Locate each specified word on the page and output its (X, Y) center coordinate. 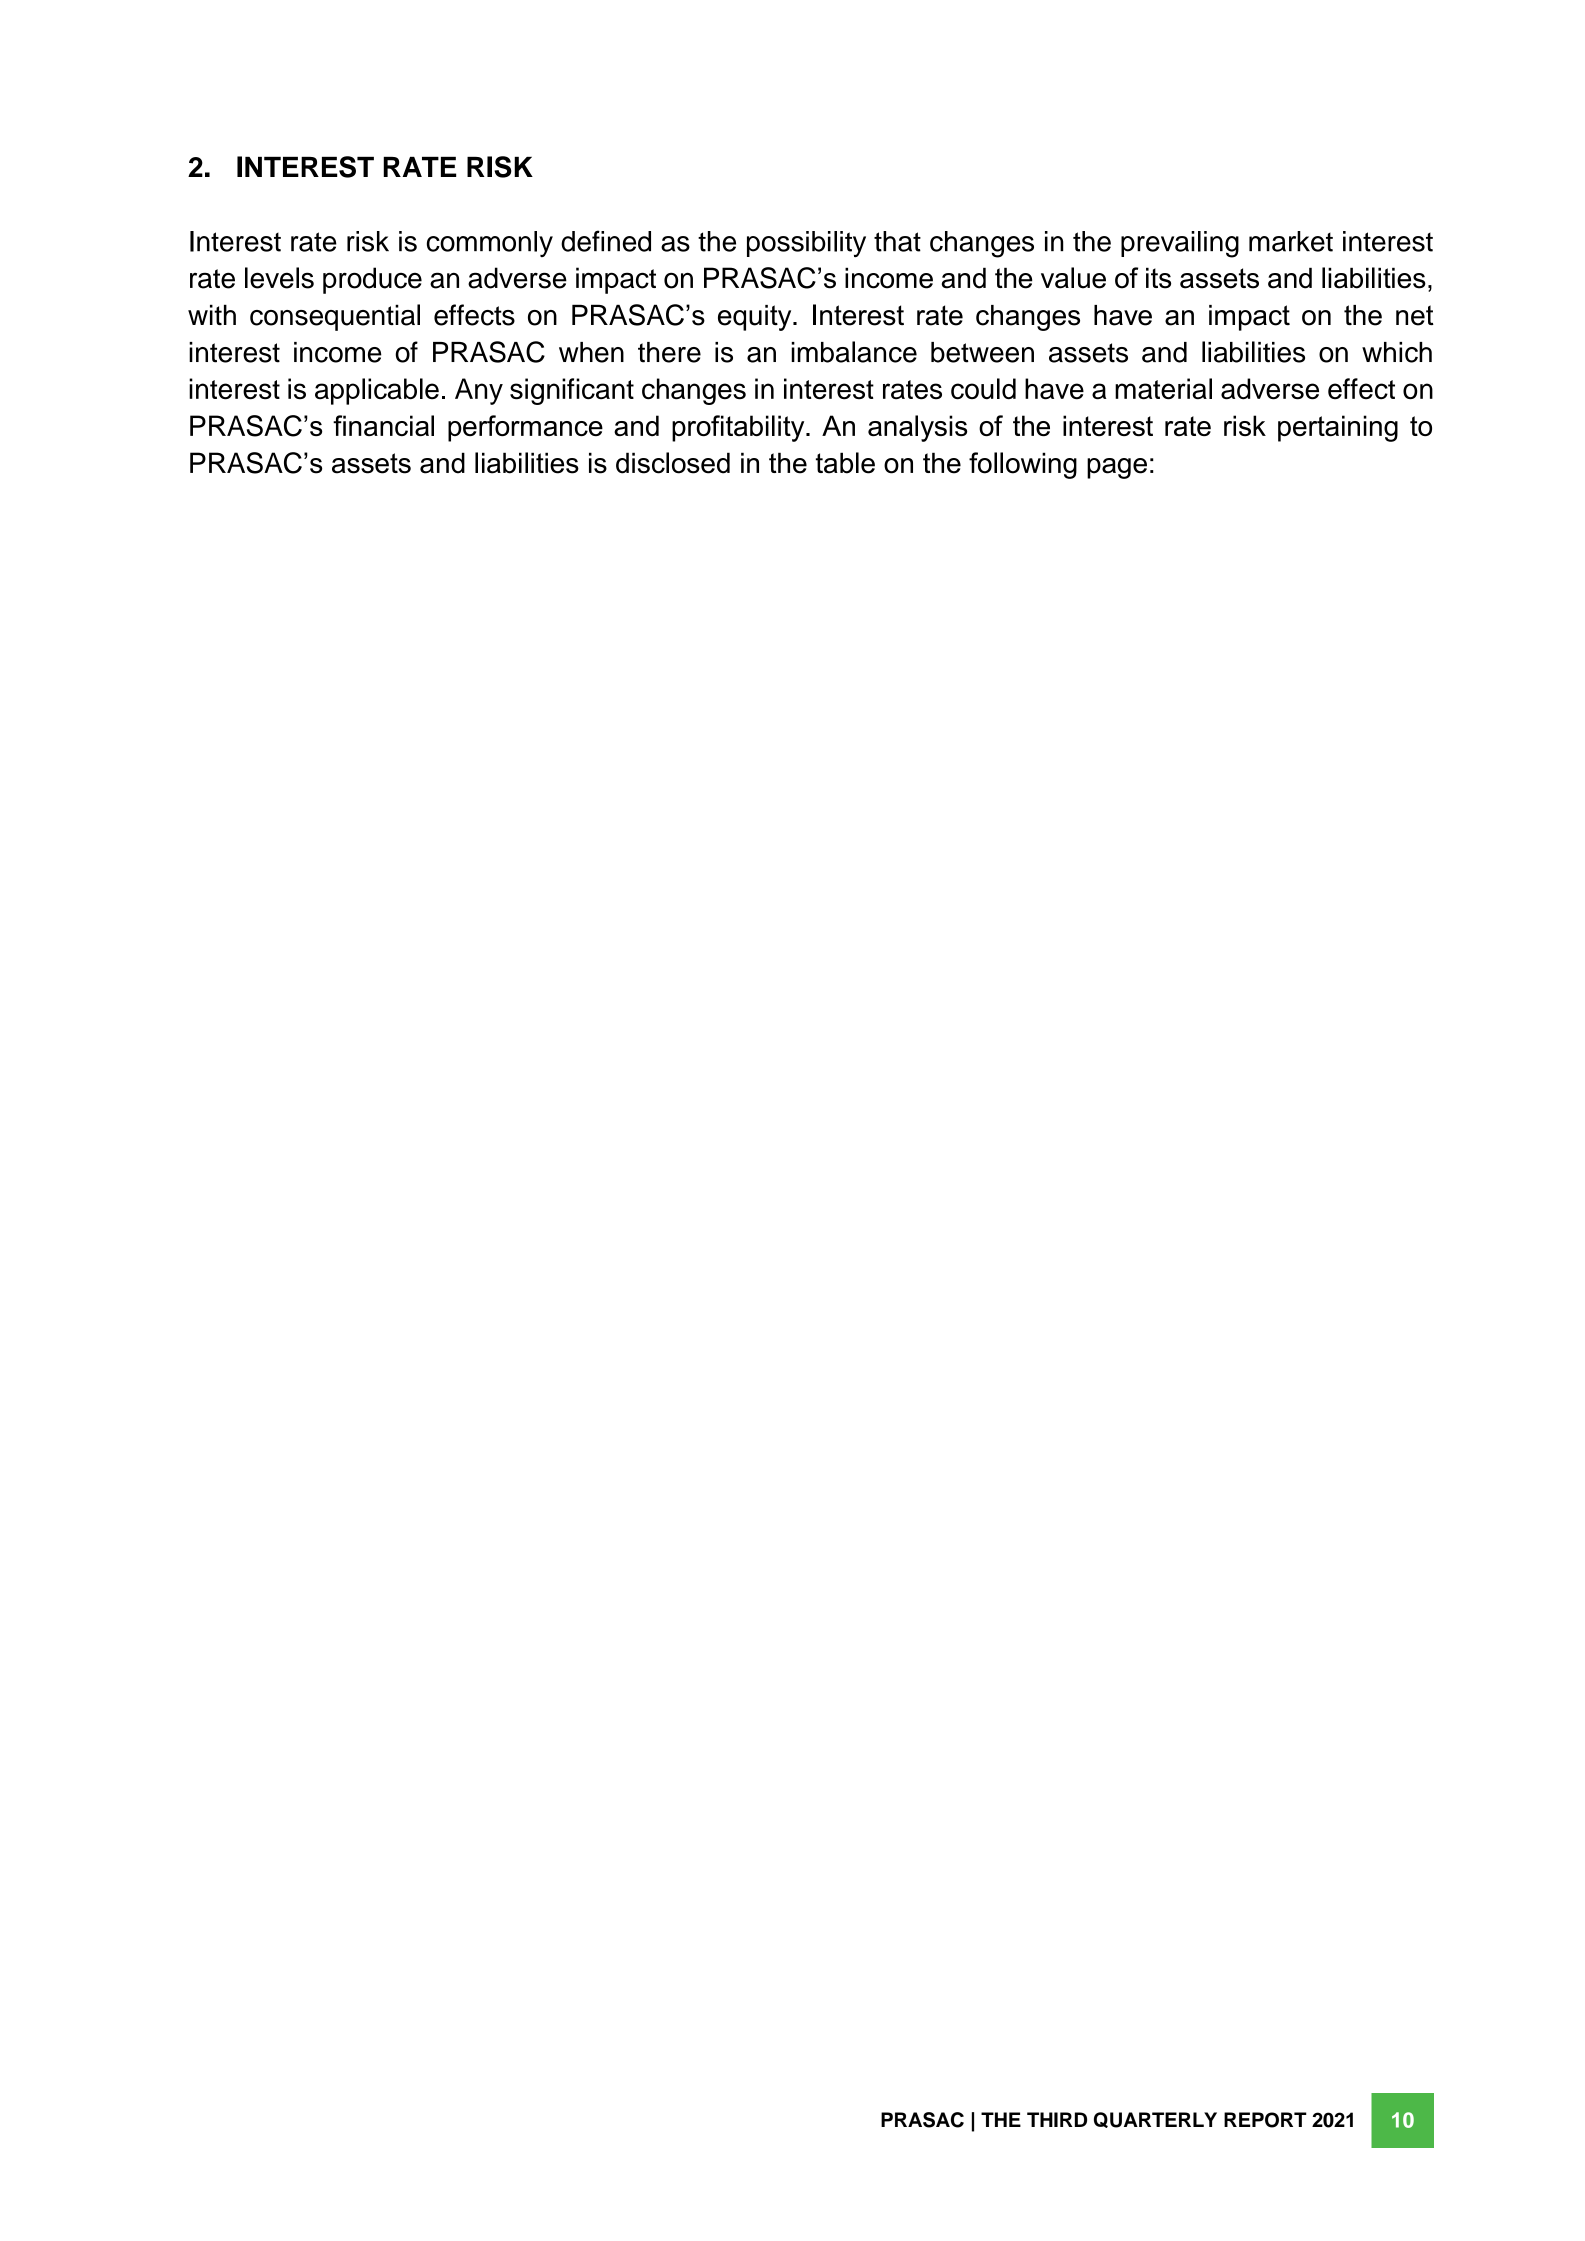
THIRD (1057, 2119)
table (845, 463)
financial (383, 425)
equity (756, 318)
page (1117, 468)
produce (372, 280)
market (1291, 241)
